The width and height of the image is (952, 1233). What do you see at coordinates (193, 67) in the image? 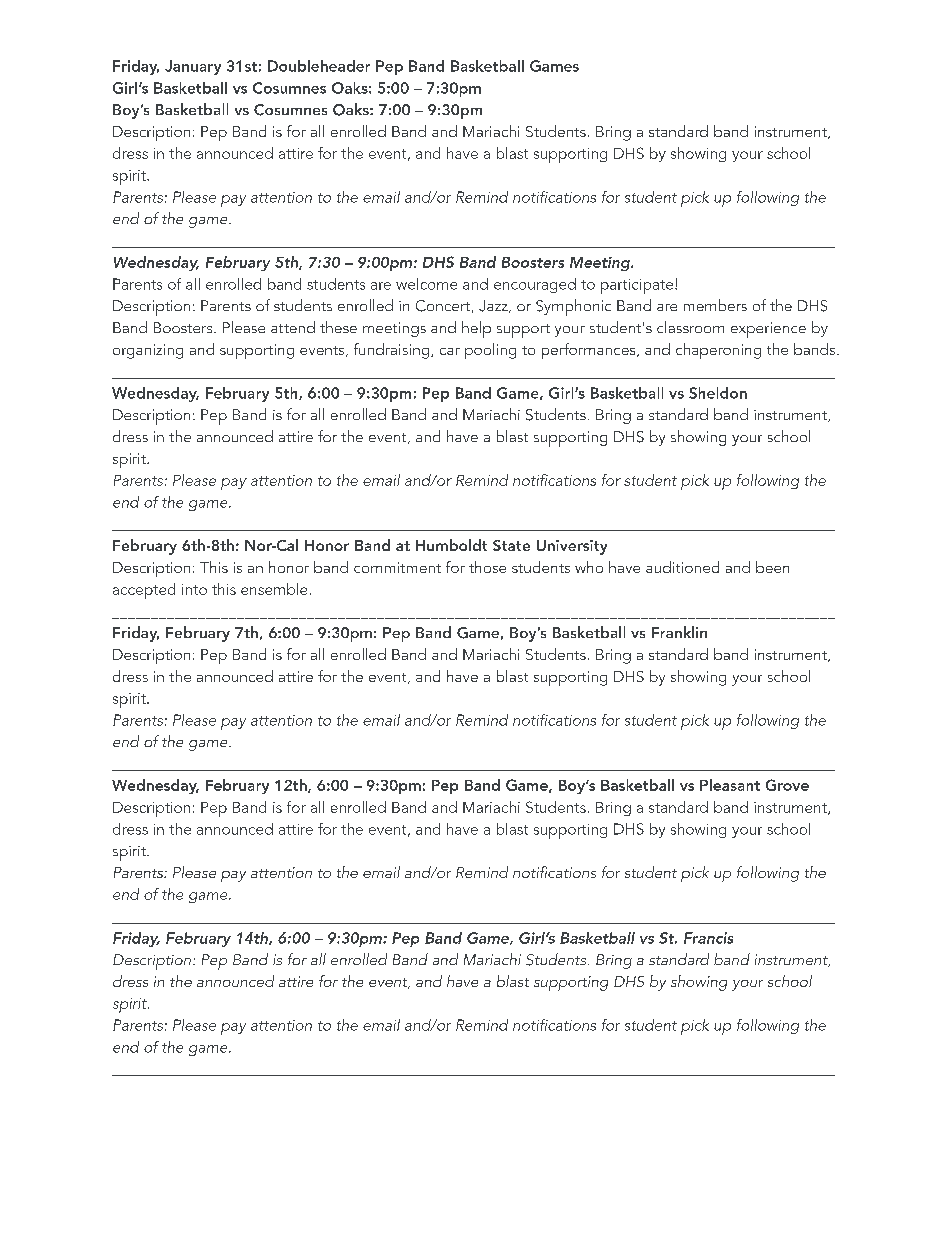
I see `January` at bounding box center [193, 67].
